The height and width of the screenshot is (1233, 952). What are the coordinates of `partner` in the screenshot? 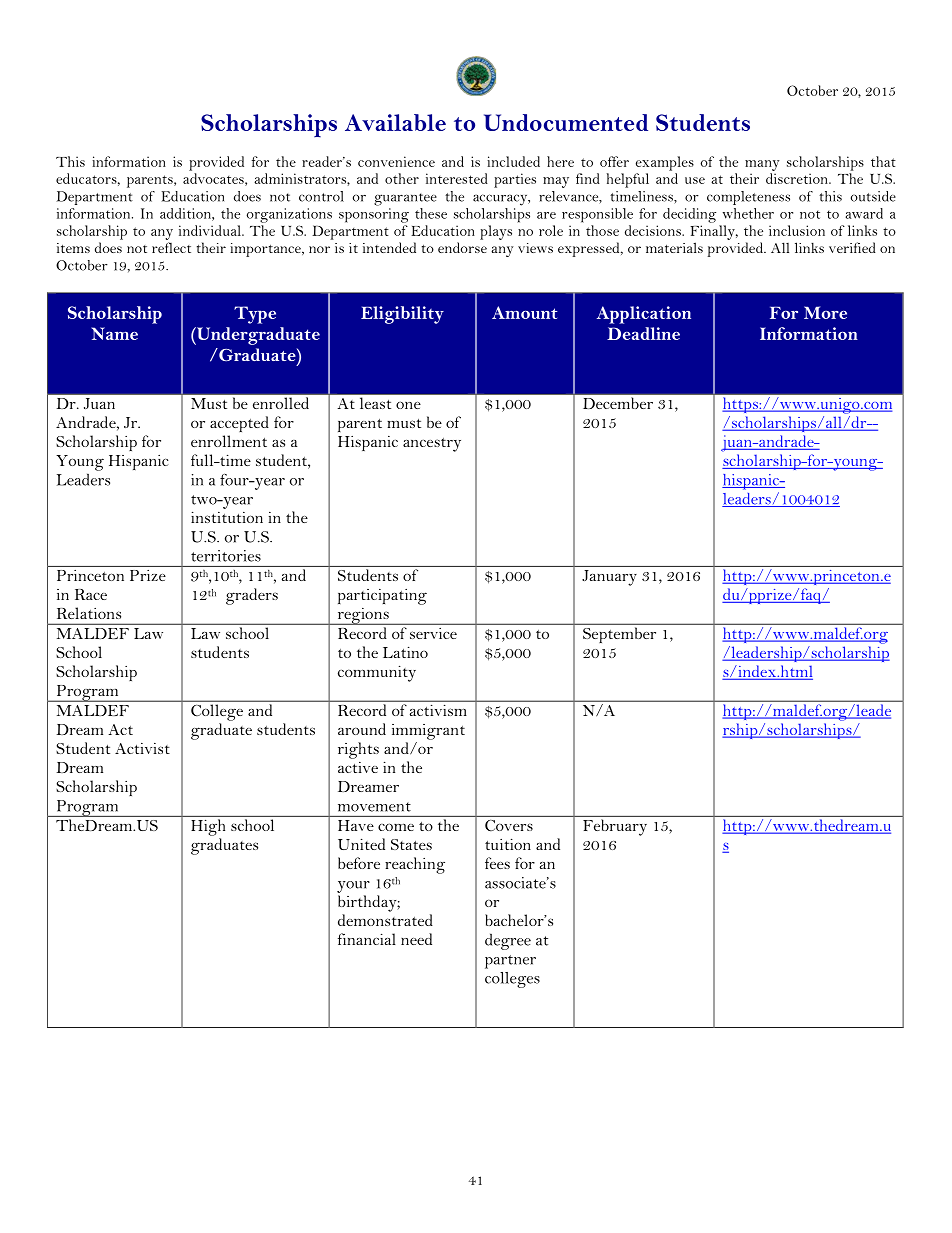 It's located at (510, 962).
